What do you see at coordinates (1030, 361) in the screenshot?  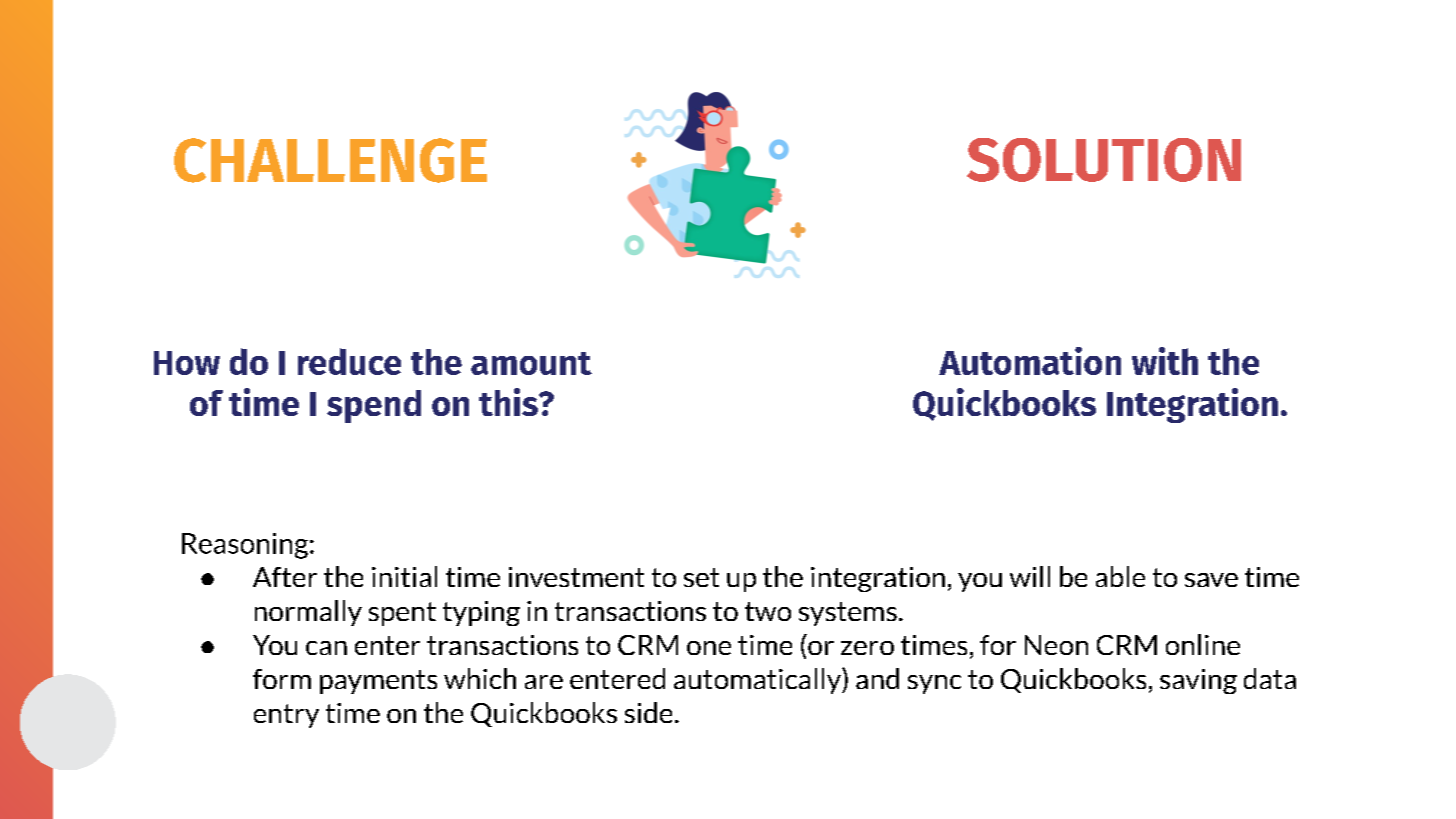 I see `Automation` at bounding box center [1030, 361].
